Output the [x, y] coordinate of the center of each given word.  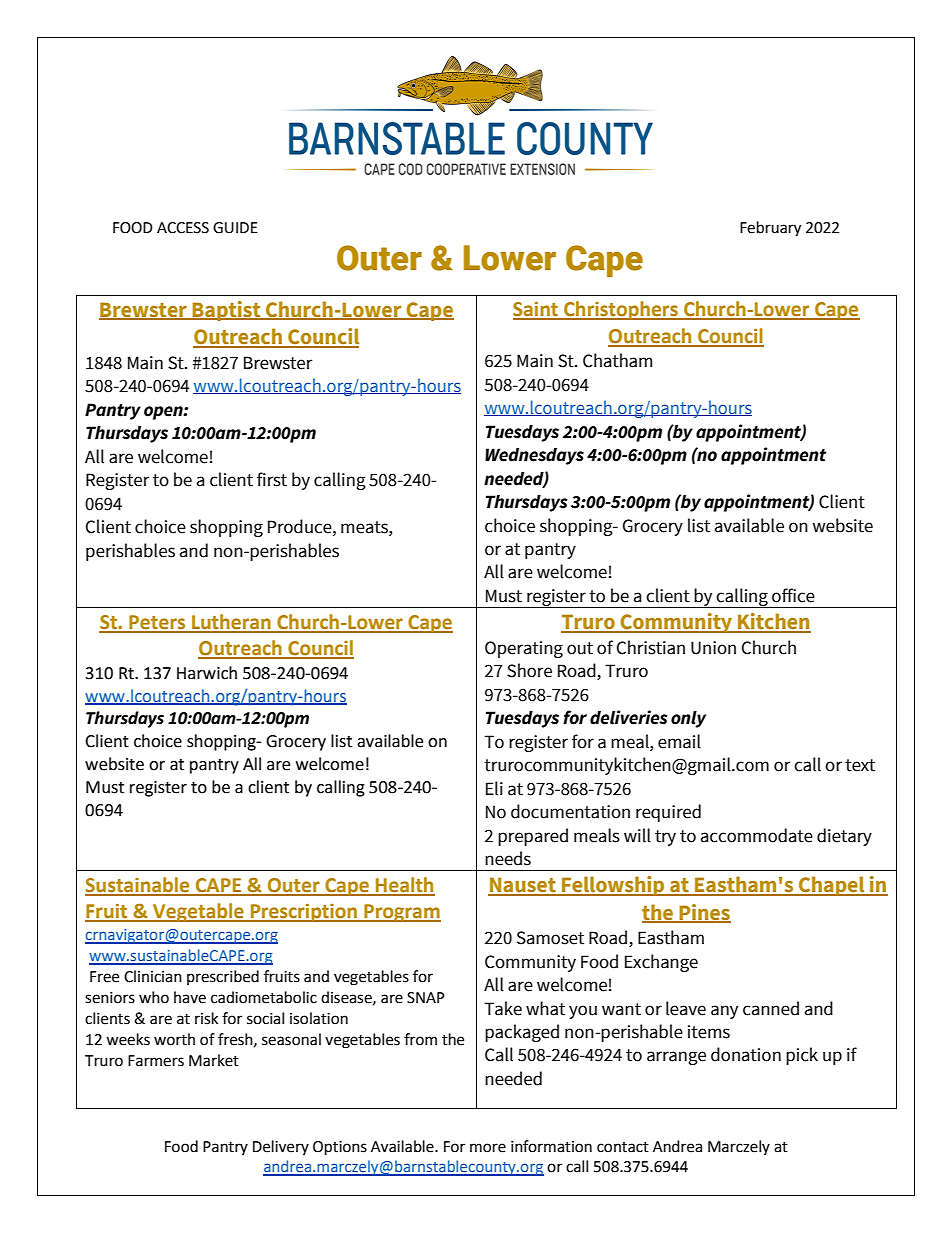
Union [713, 648]
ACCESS [183, 228]
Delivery [281, 1147]
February [770, 229]
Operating [524, 649]
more [488, 1148]
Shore [529, 670]
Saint [536, 310]
